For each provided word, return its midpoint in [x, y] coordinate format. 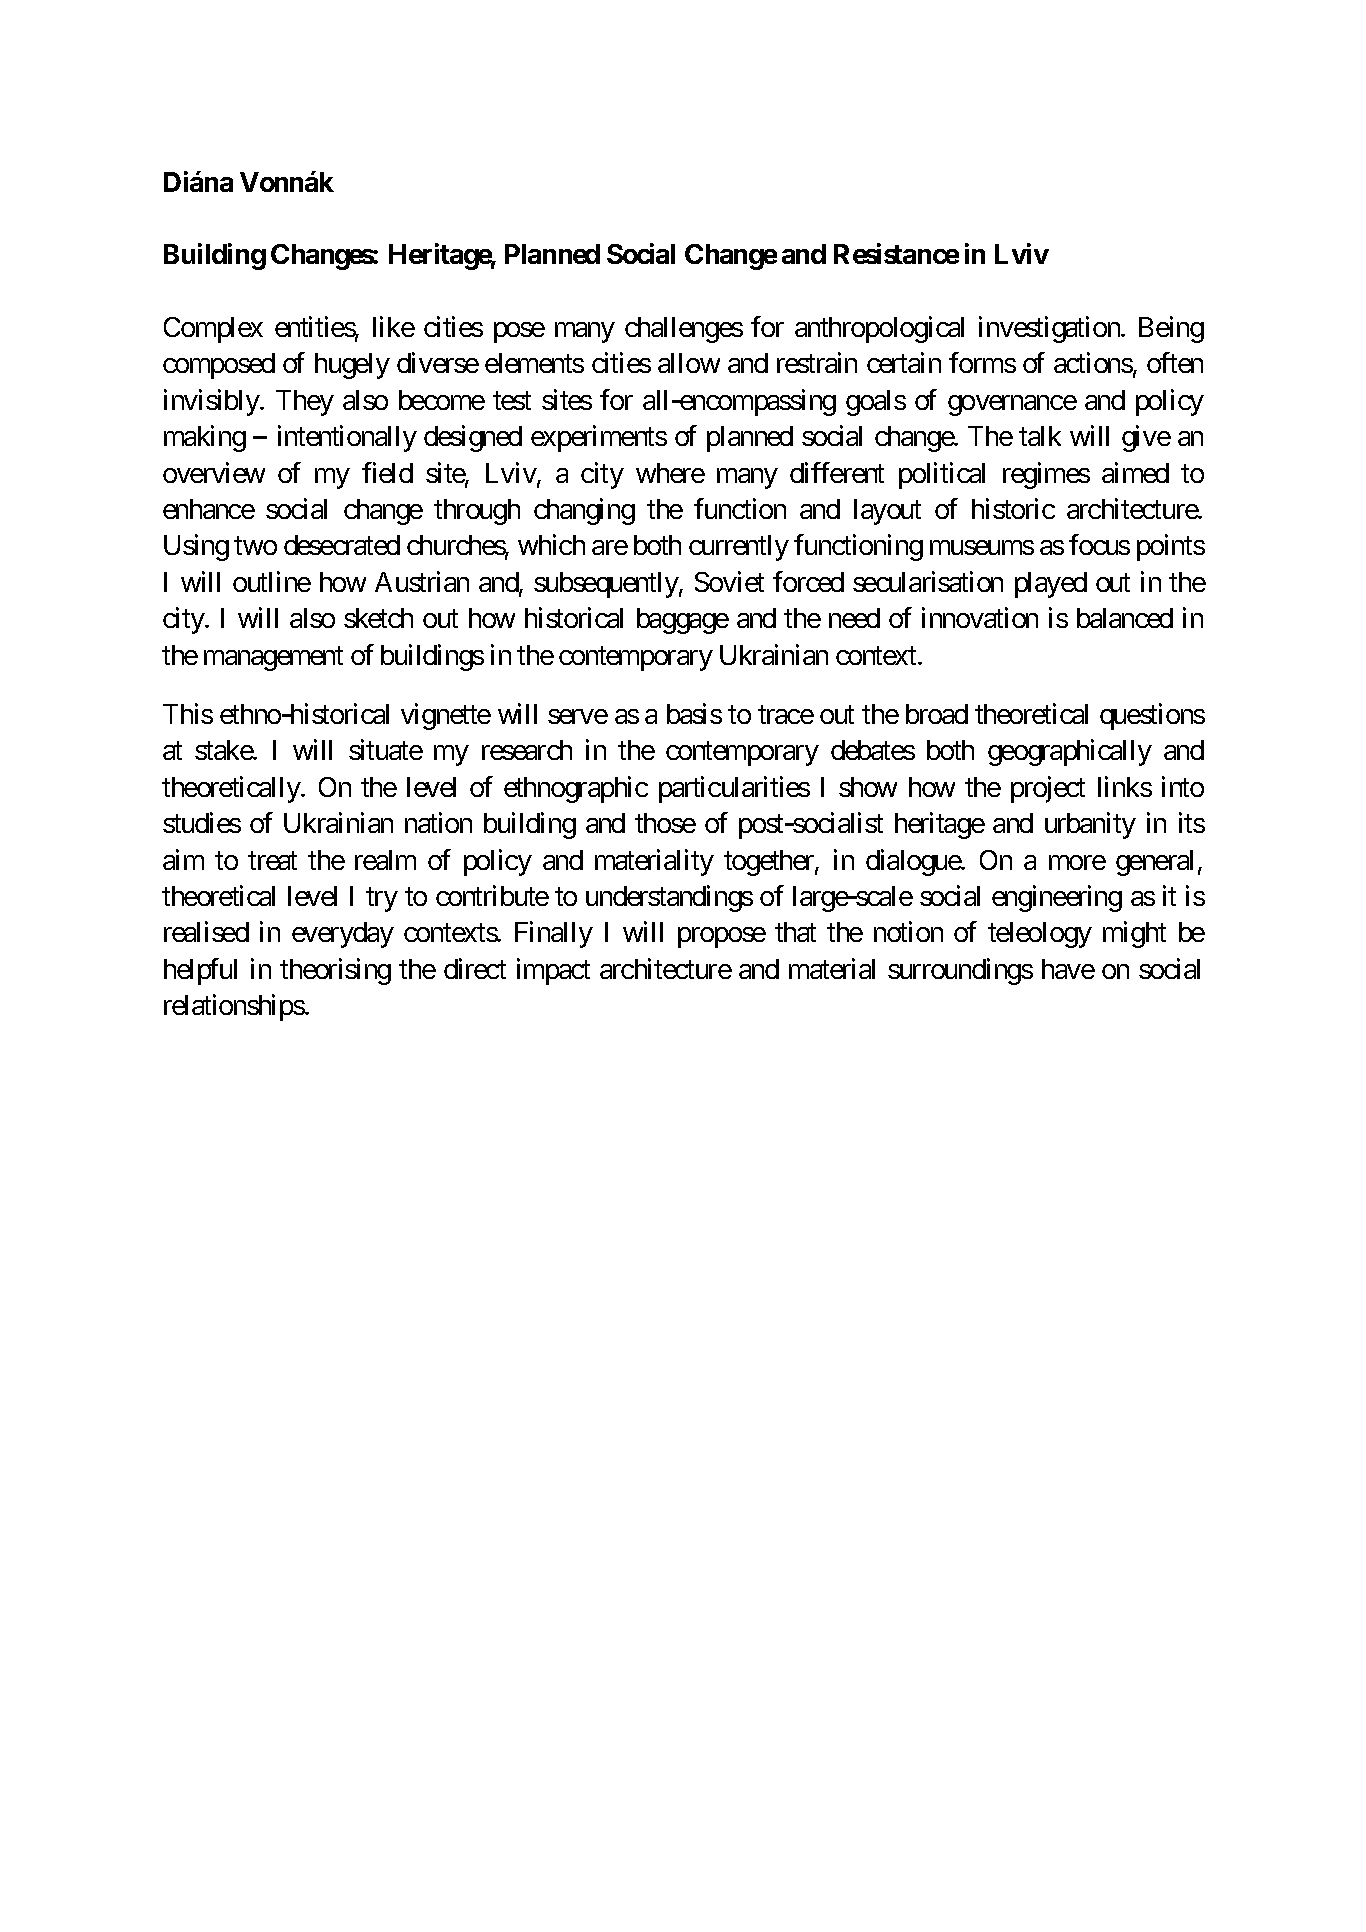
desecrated [342, 545]
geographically [1070, 753]
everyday [343, 935]
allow [689, 363]
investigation [1050, 329]
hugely [352, 366]
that [795, 932]
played [1051, 585]
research [527, 750]
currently [739, 548]
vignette [446, 716]
